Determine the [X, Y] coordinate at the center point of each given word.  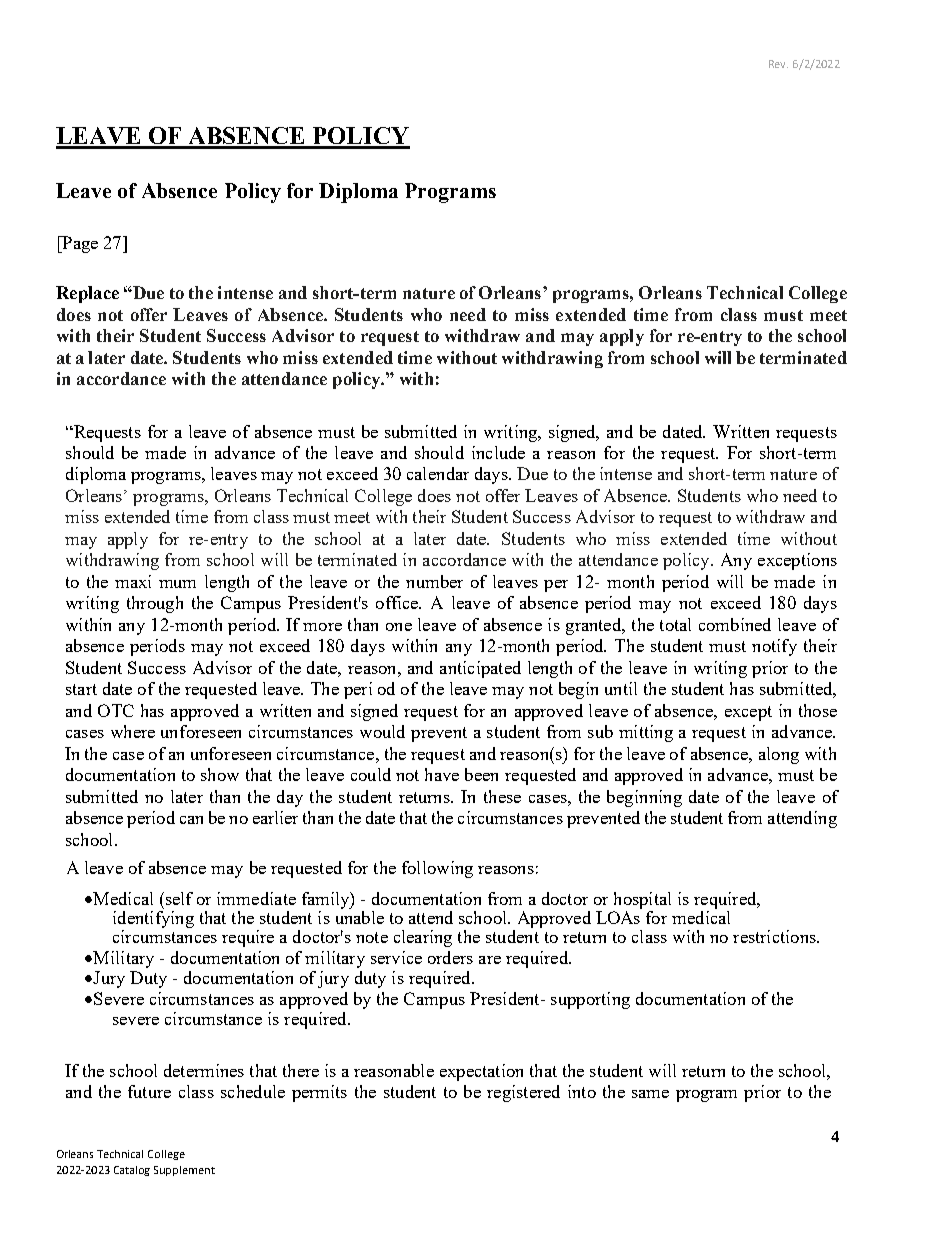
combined [735, 624]
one [399, 627]
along [779, 755]
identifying [153, 918]
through [155, 604]
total [675, 624]
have [442, 774]
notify [774, 647]
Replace [87, 294]
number [434, 581]
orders [450, 957]
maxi [133, 581]
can [191, 820]
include [498, 452]
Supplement [184, 1171]
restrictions [775, 936]
